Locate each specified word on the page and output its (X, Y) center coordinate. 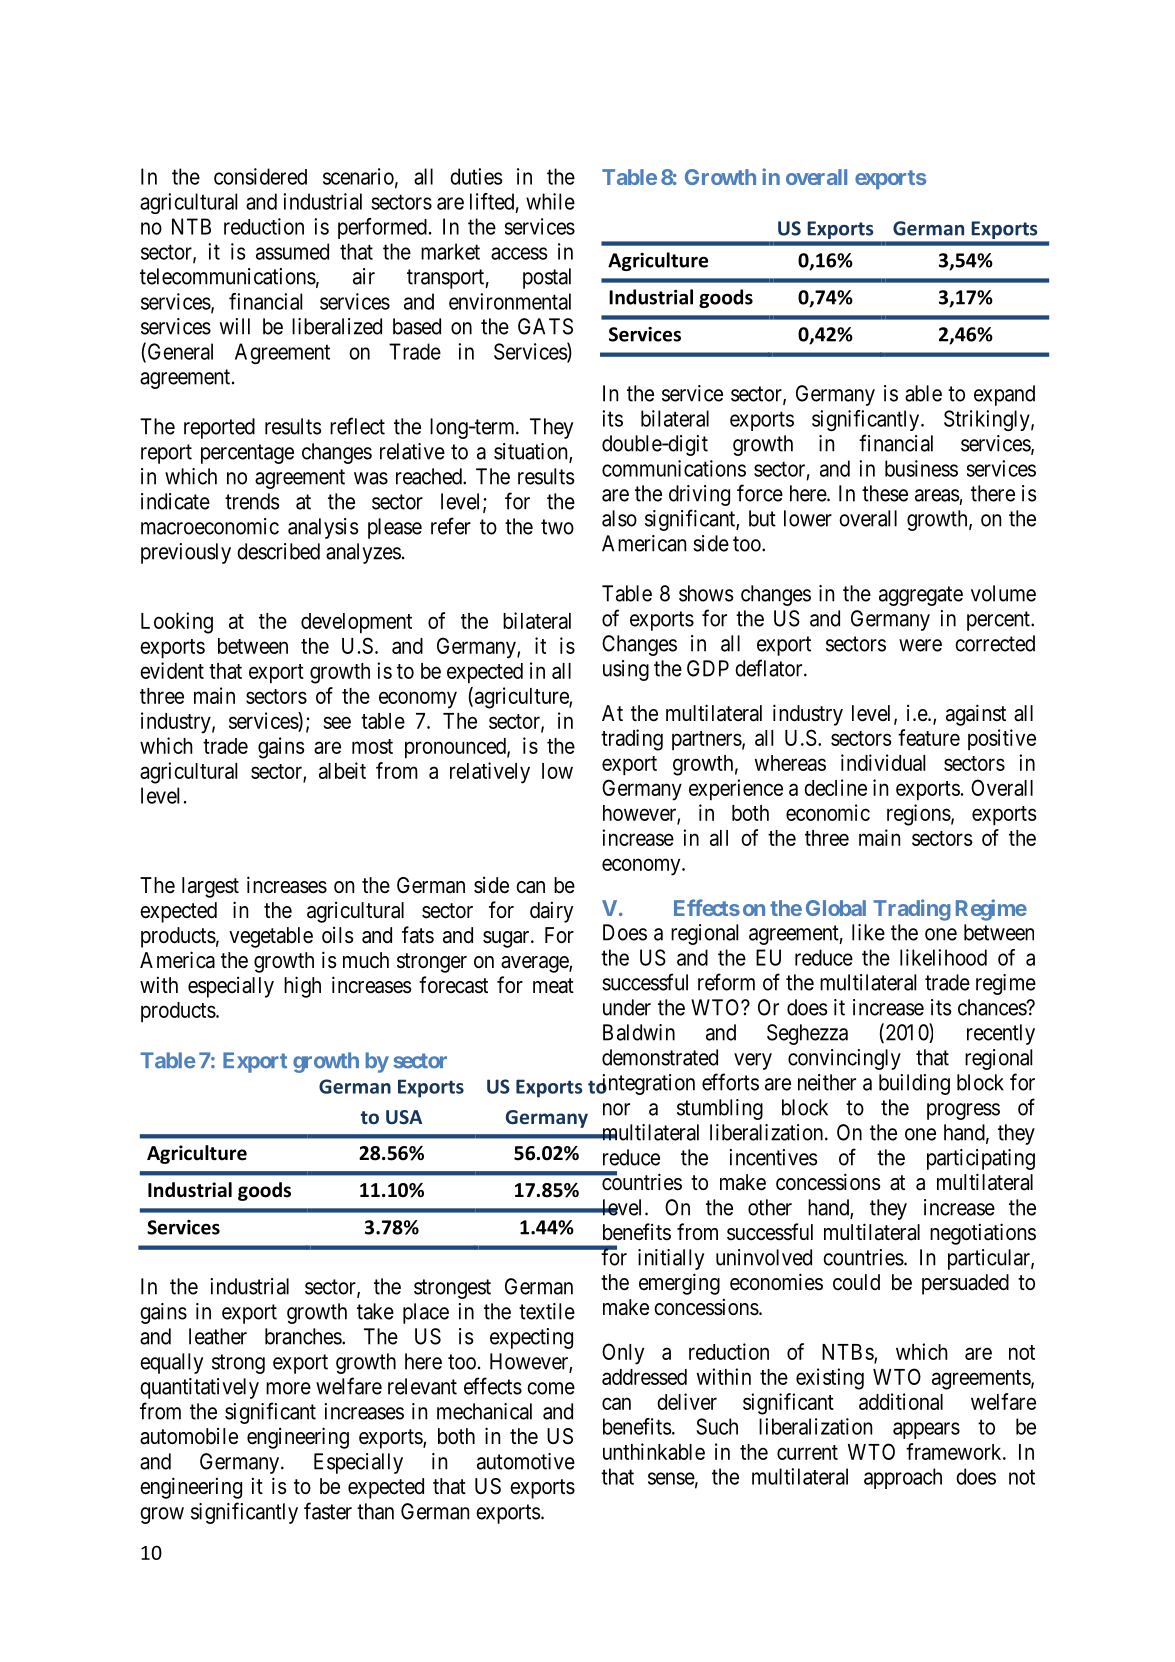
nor (616, 1109)
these (885, 493)
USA (404, 1117)
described (278, 551)
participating (981, 1159)
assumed (292, 251)
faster (328, 1511)
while (550, 201)
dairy (552, 912)
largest (210, 887)
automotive (526, 1461)
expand (1004, 395)
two (557, 527)
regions (919, 815)
